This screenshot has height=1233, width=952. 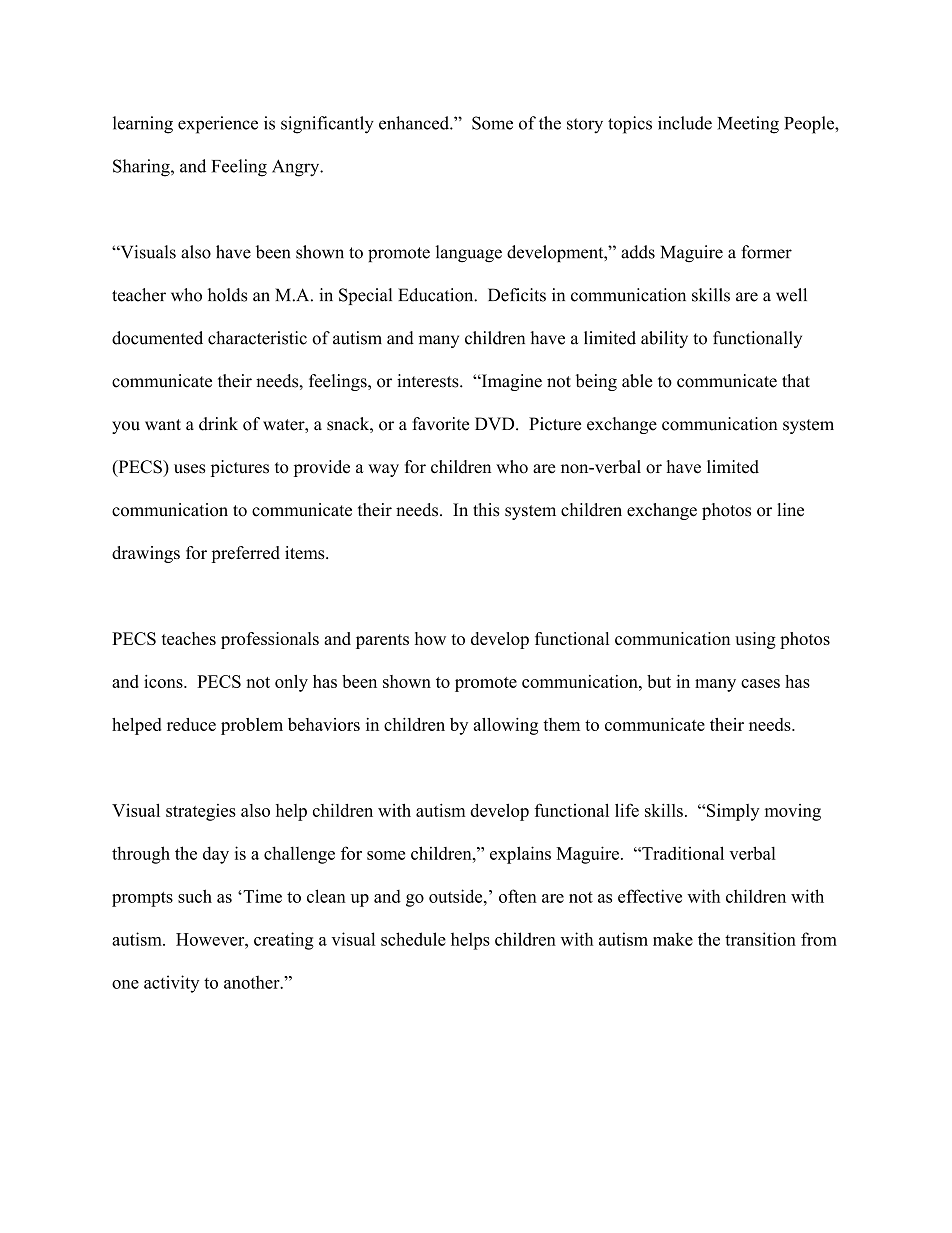 I want to click on enhanced, so click(x=415, y=123).
